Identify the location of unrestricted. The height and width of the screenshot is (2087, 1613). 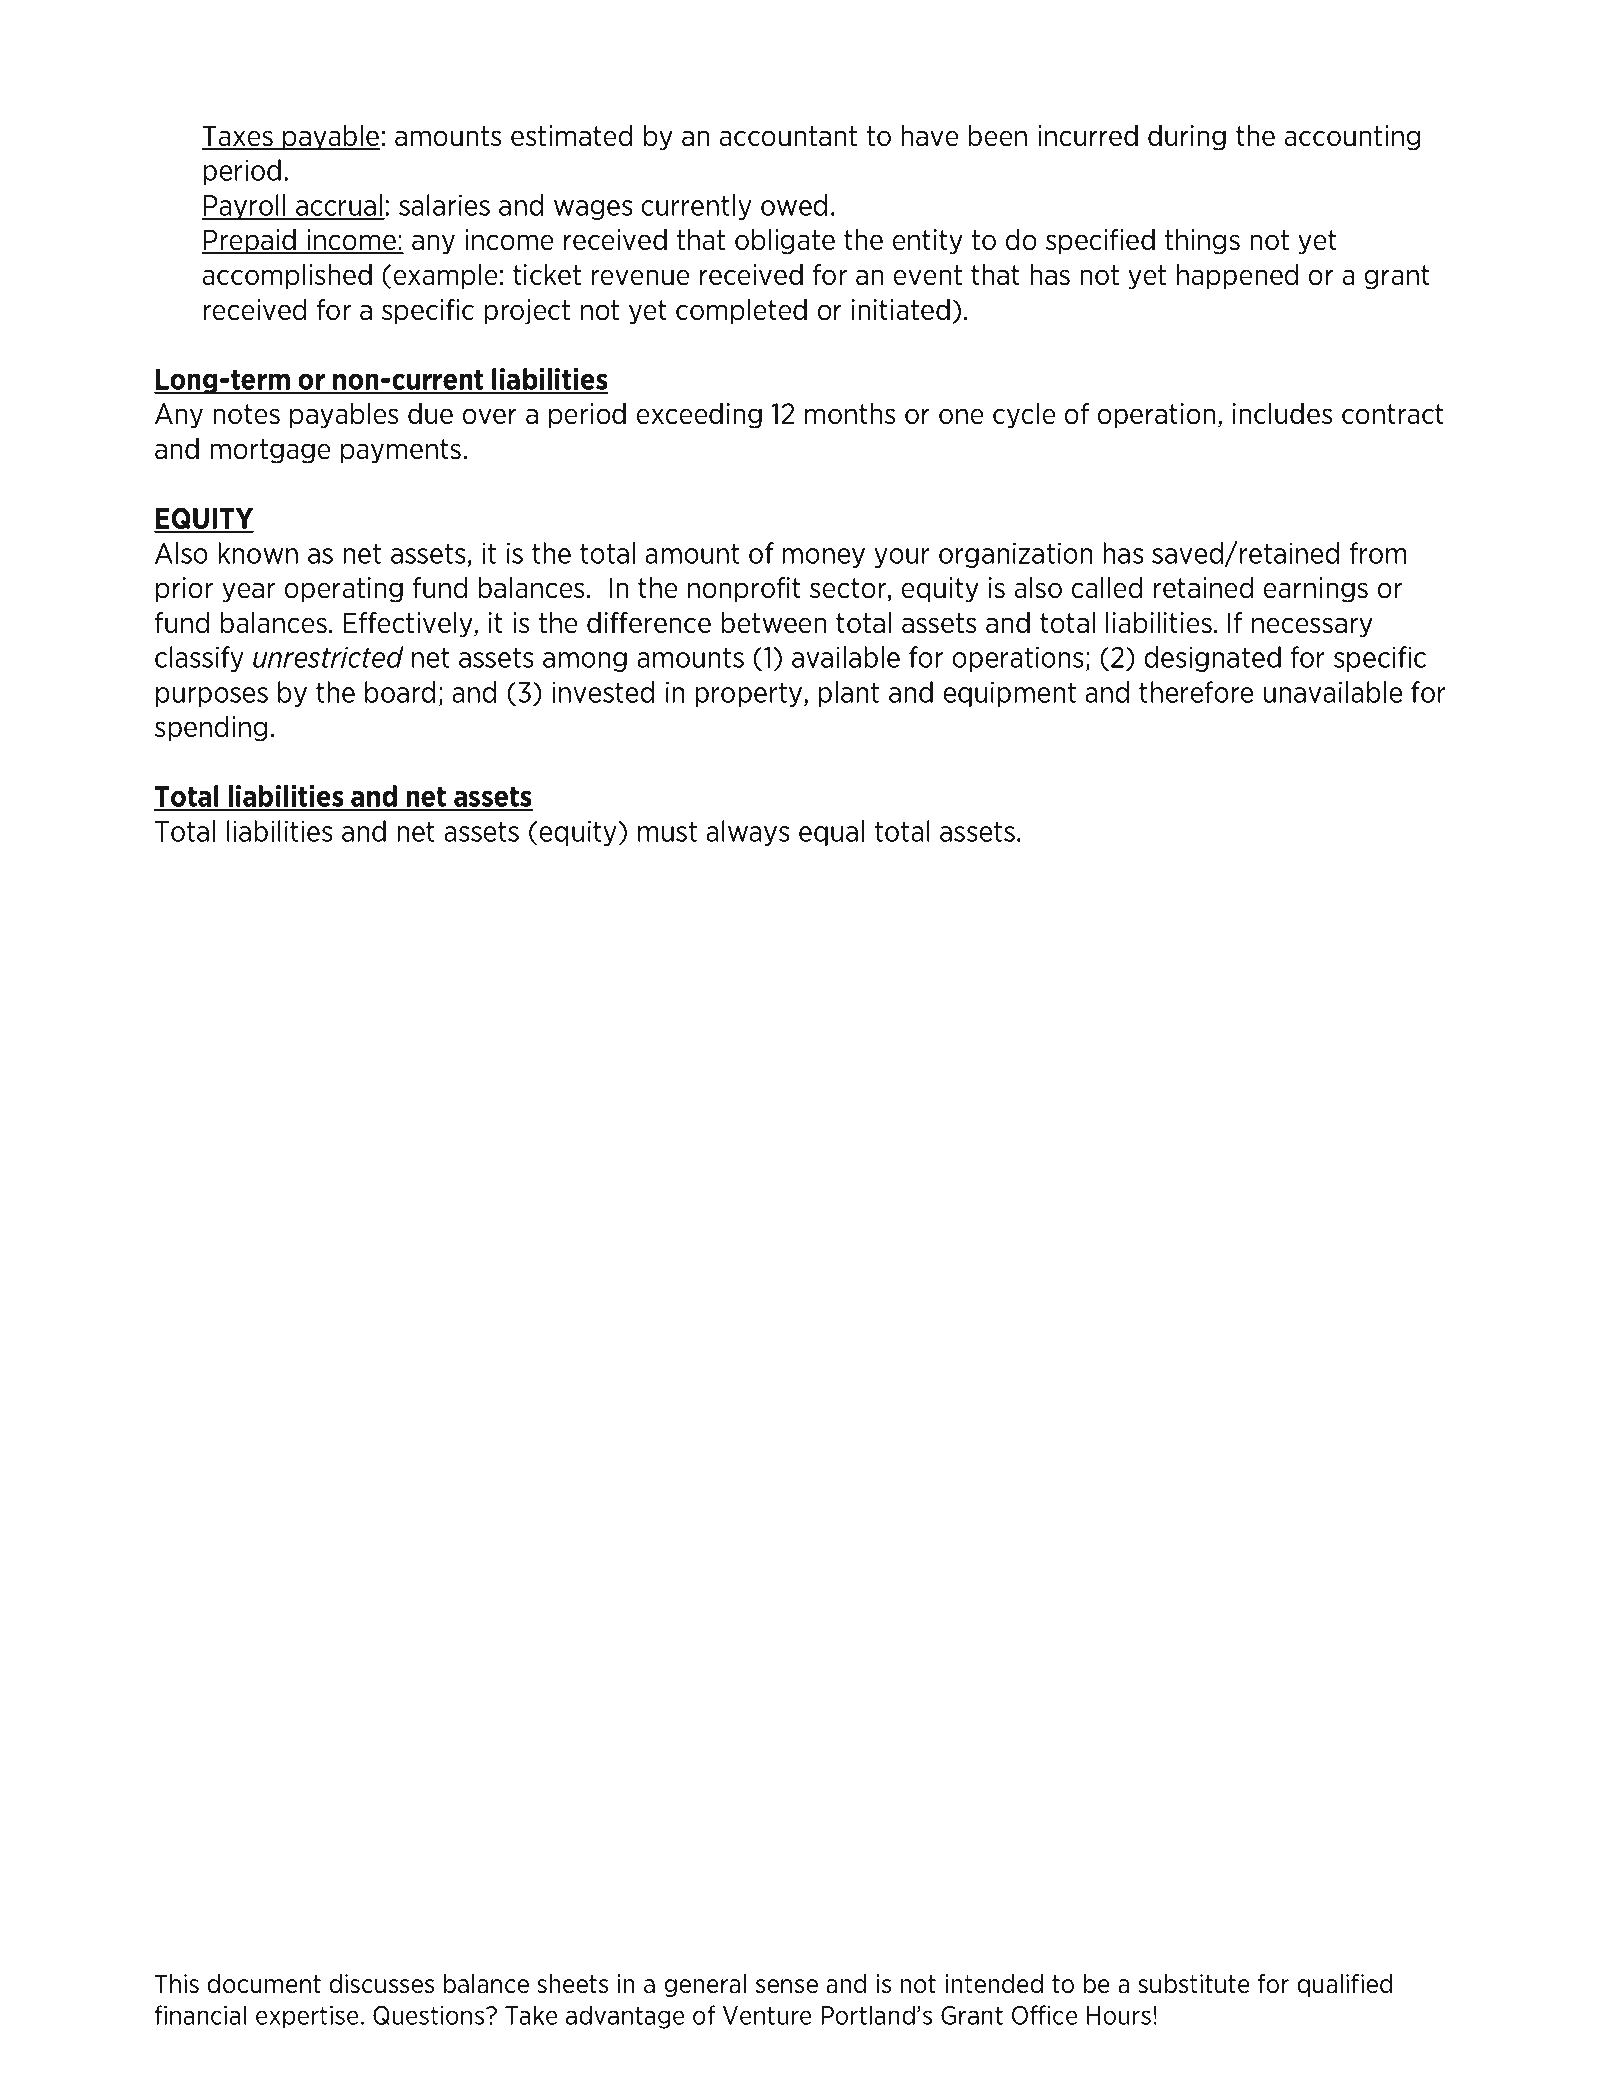
(328, 657).
